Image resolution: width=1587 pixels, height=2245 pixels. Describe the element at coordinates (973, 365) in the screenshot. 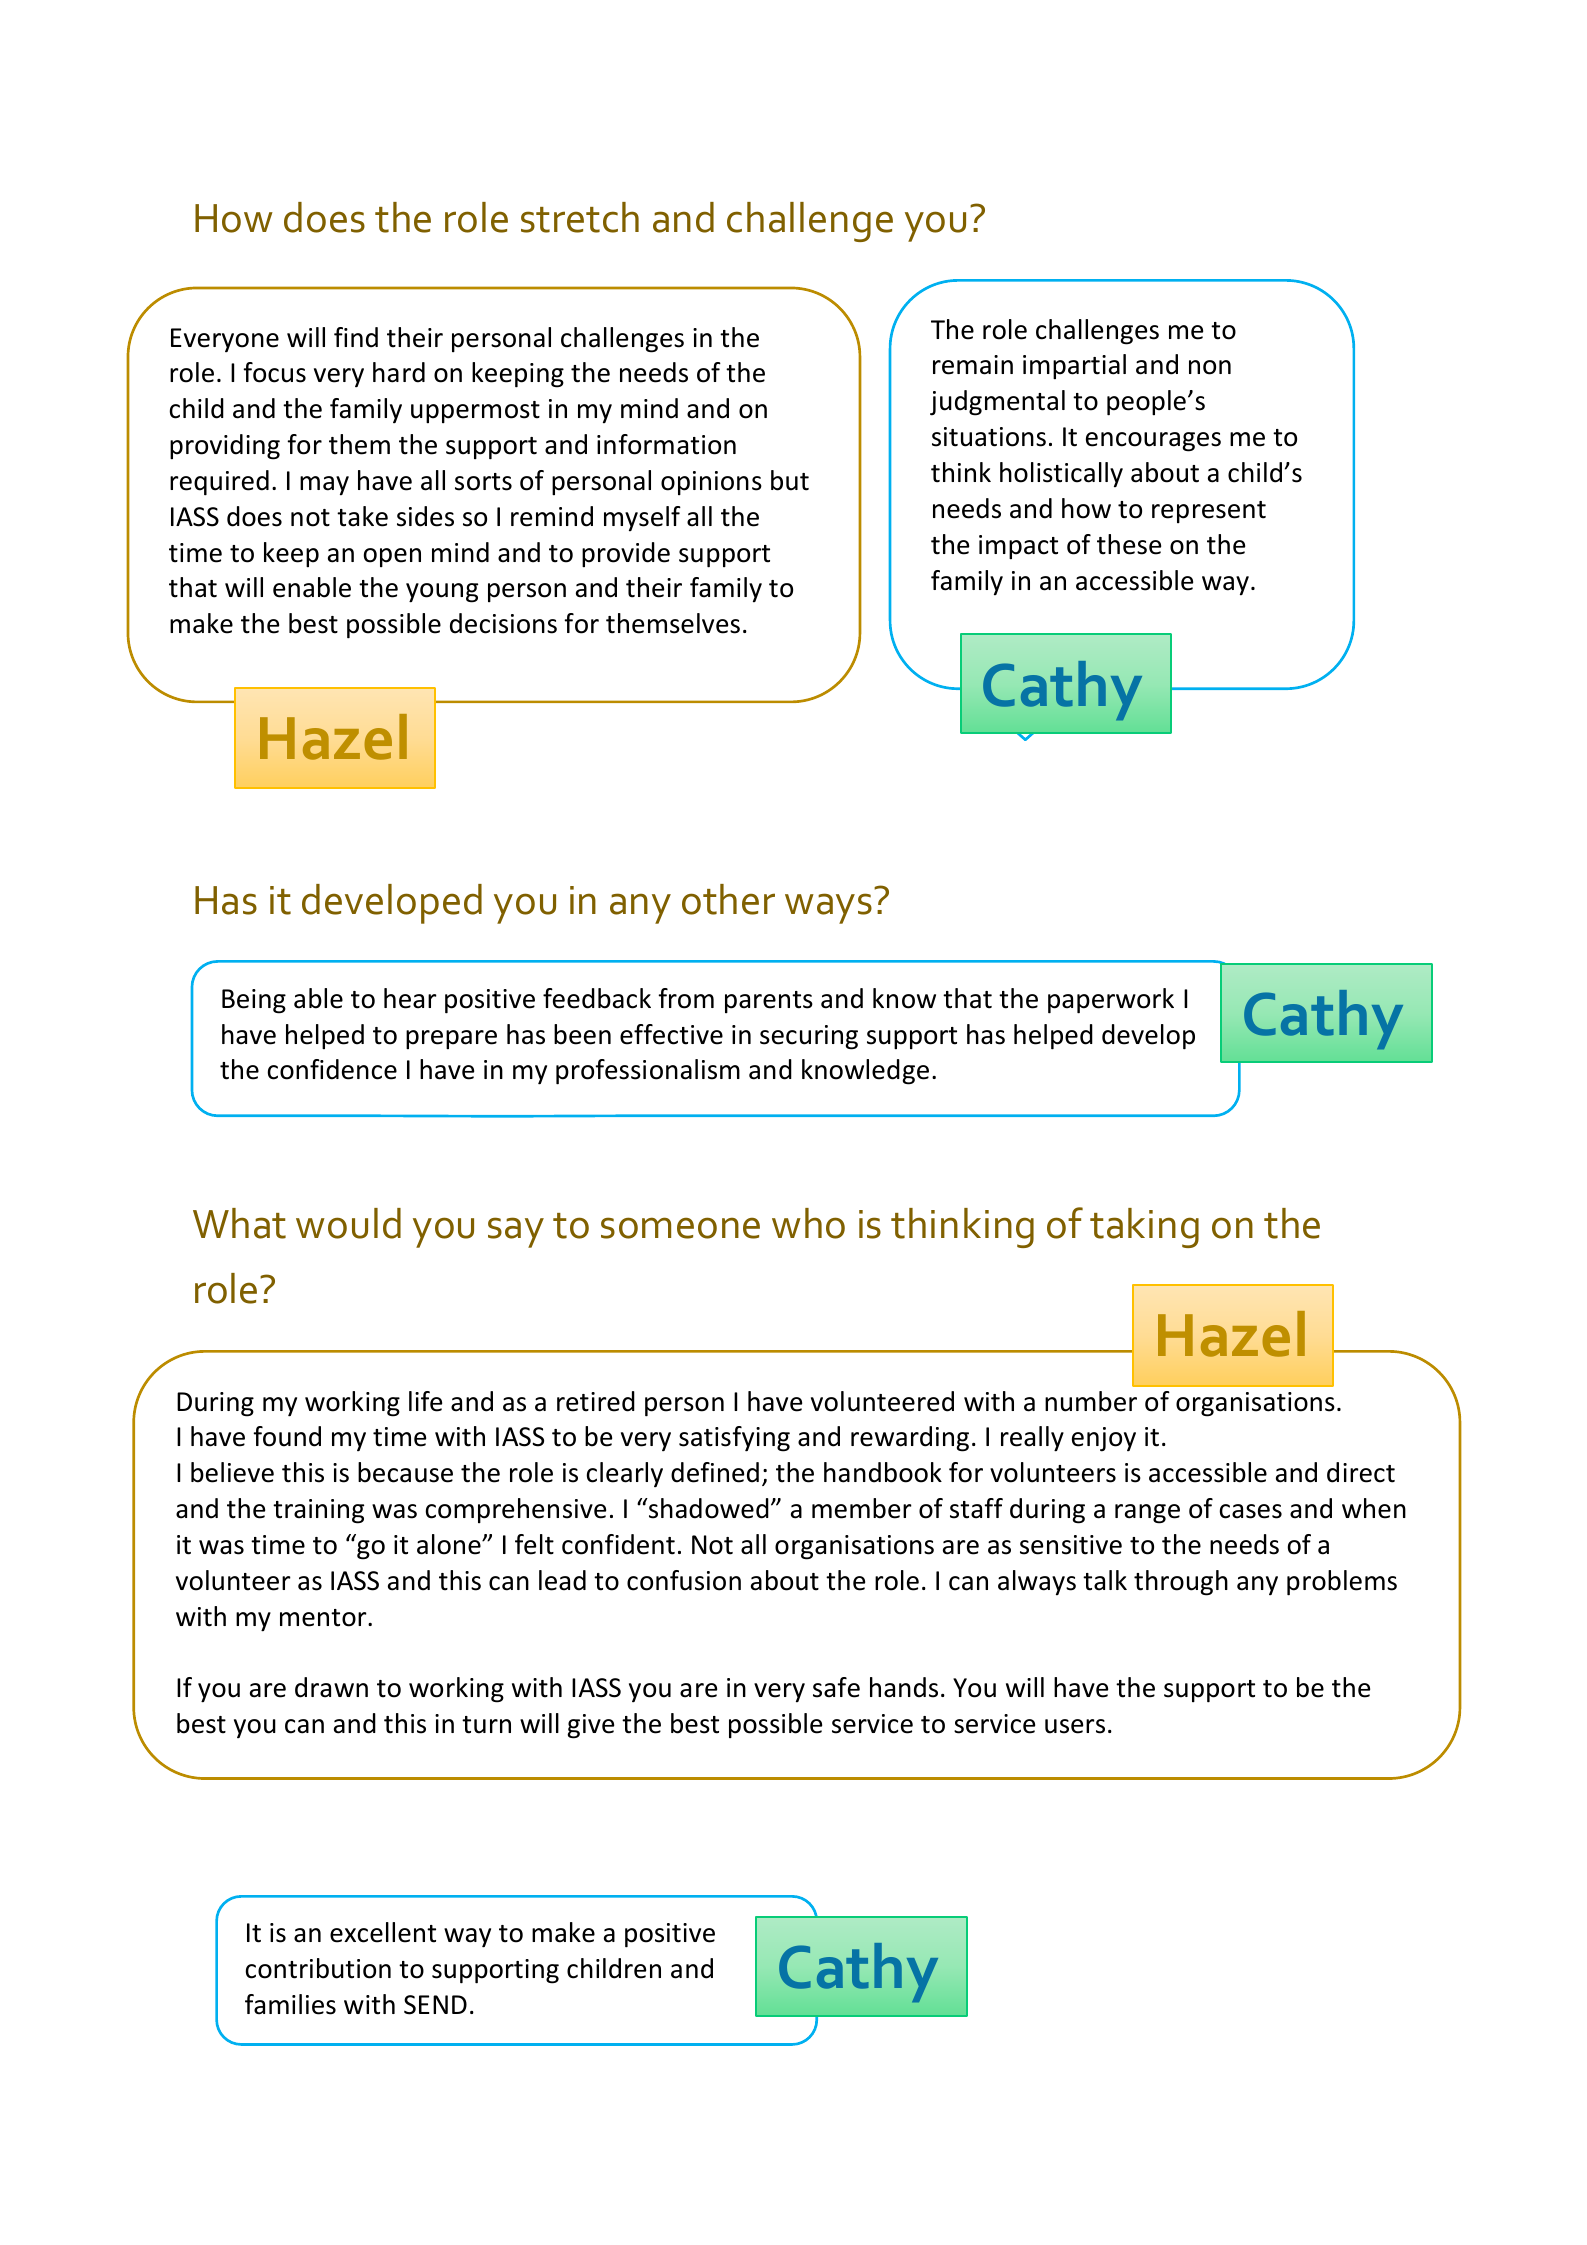

I see `remain` at that location.
